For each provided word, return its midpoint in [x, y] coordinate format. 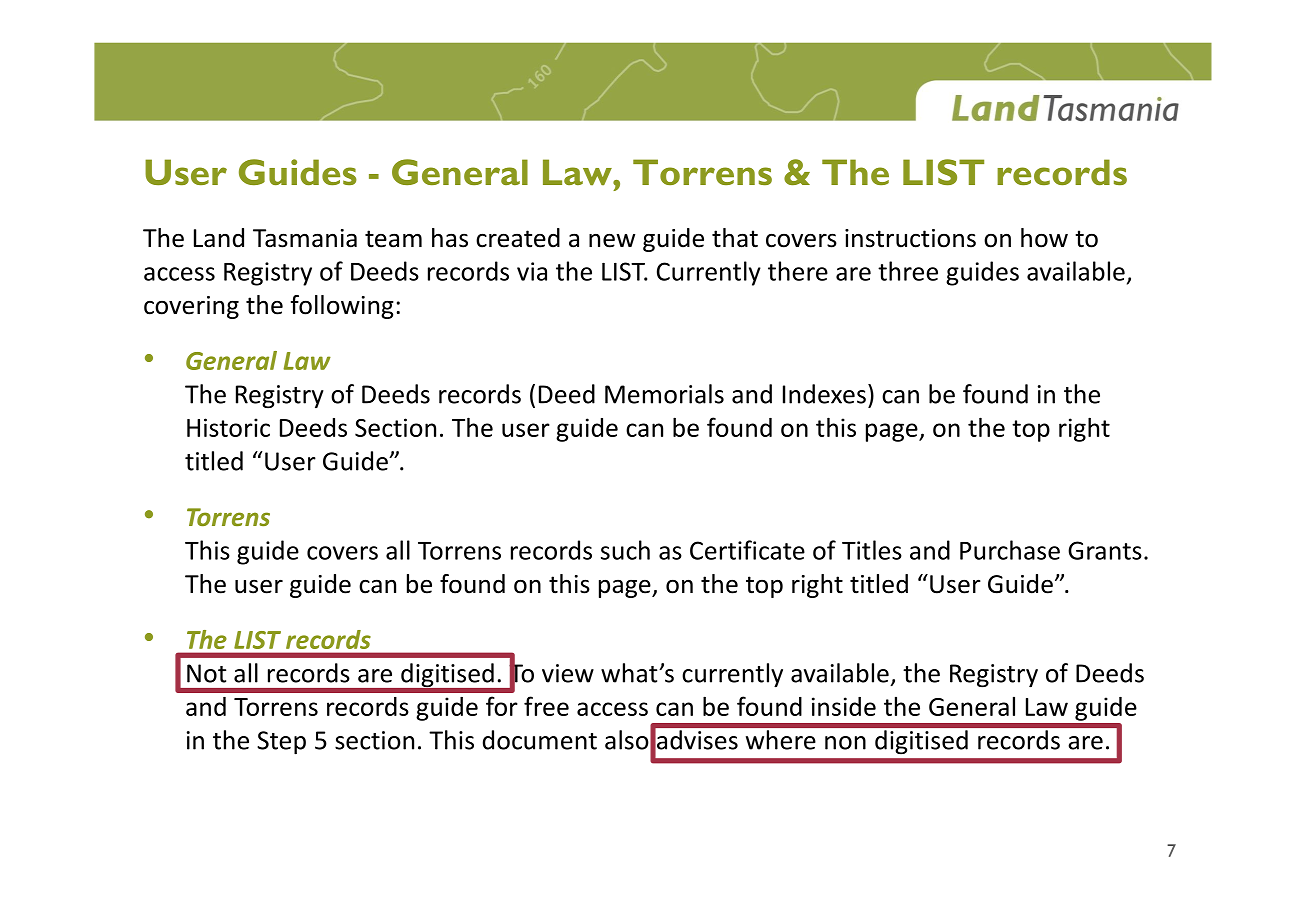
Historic [228, 427]
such [625, 550]
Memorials [664, 394]
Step [281, 743]
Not [206, 673]
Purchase [1010, 550]
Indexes [824, 394]
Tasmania [305, 238]
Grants [1105, 550]
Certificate [747, 550]
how [1044, 238]
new [612, 240]
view [568, 673]
